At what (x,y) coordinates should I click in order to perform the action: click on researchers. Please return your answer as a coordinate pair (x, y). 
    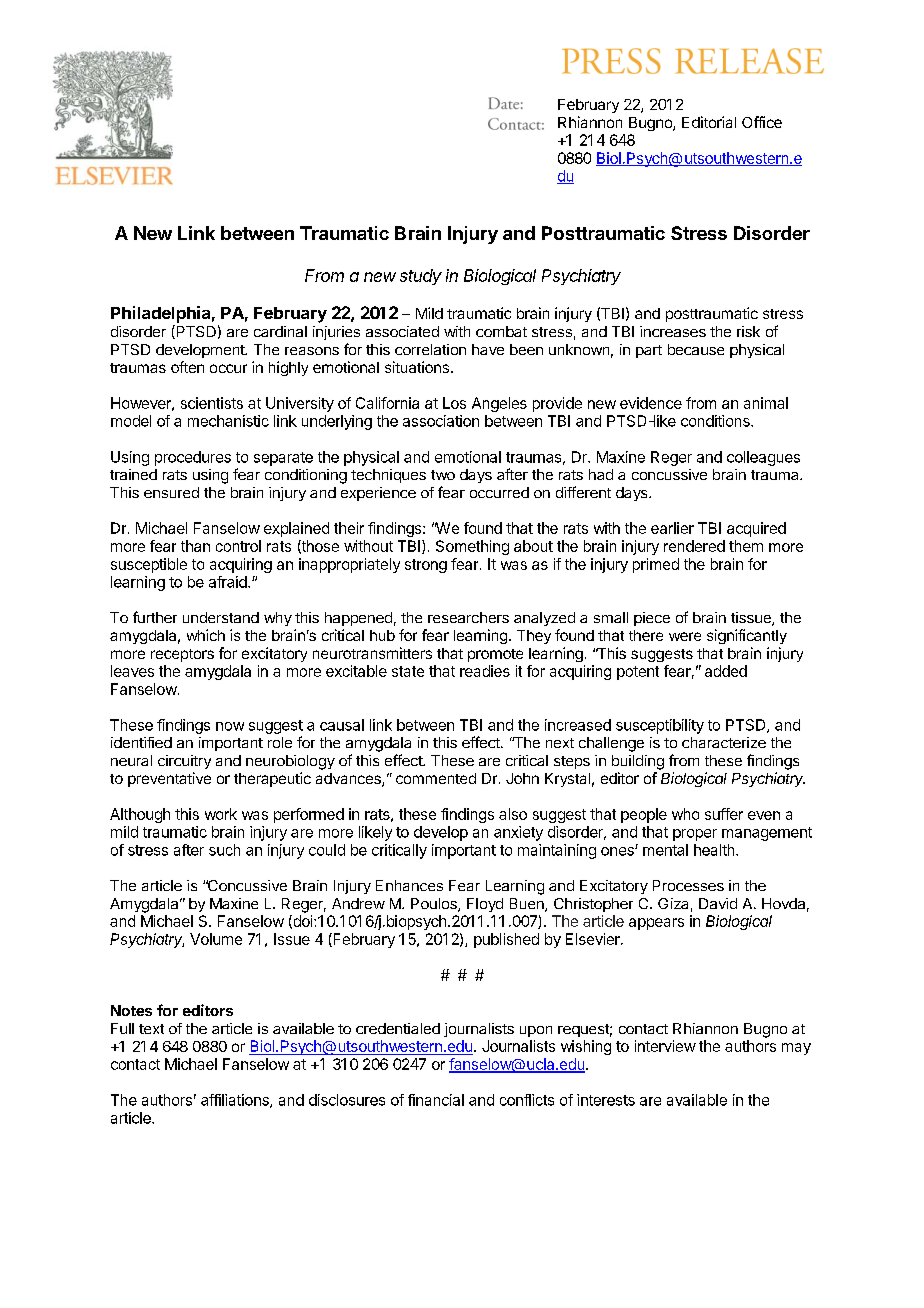
    Looking at the image, I should click on (468, 617).
